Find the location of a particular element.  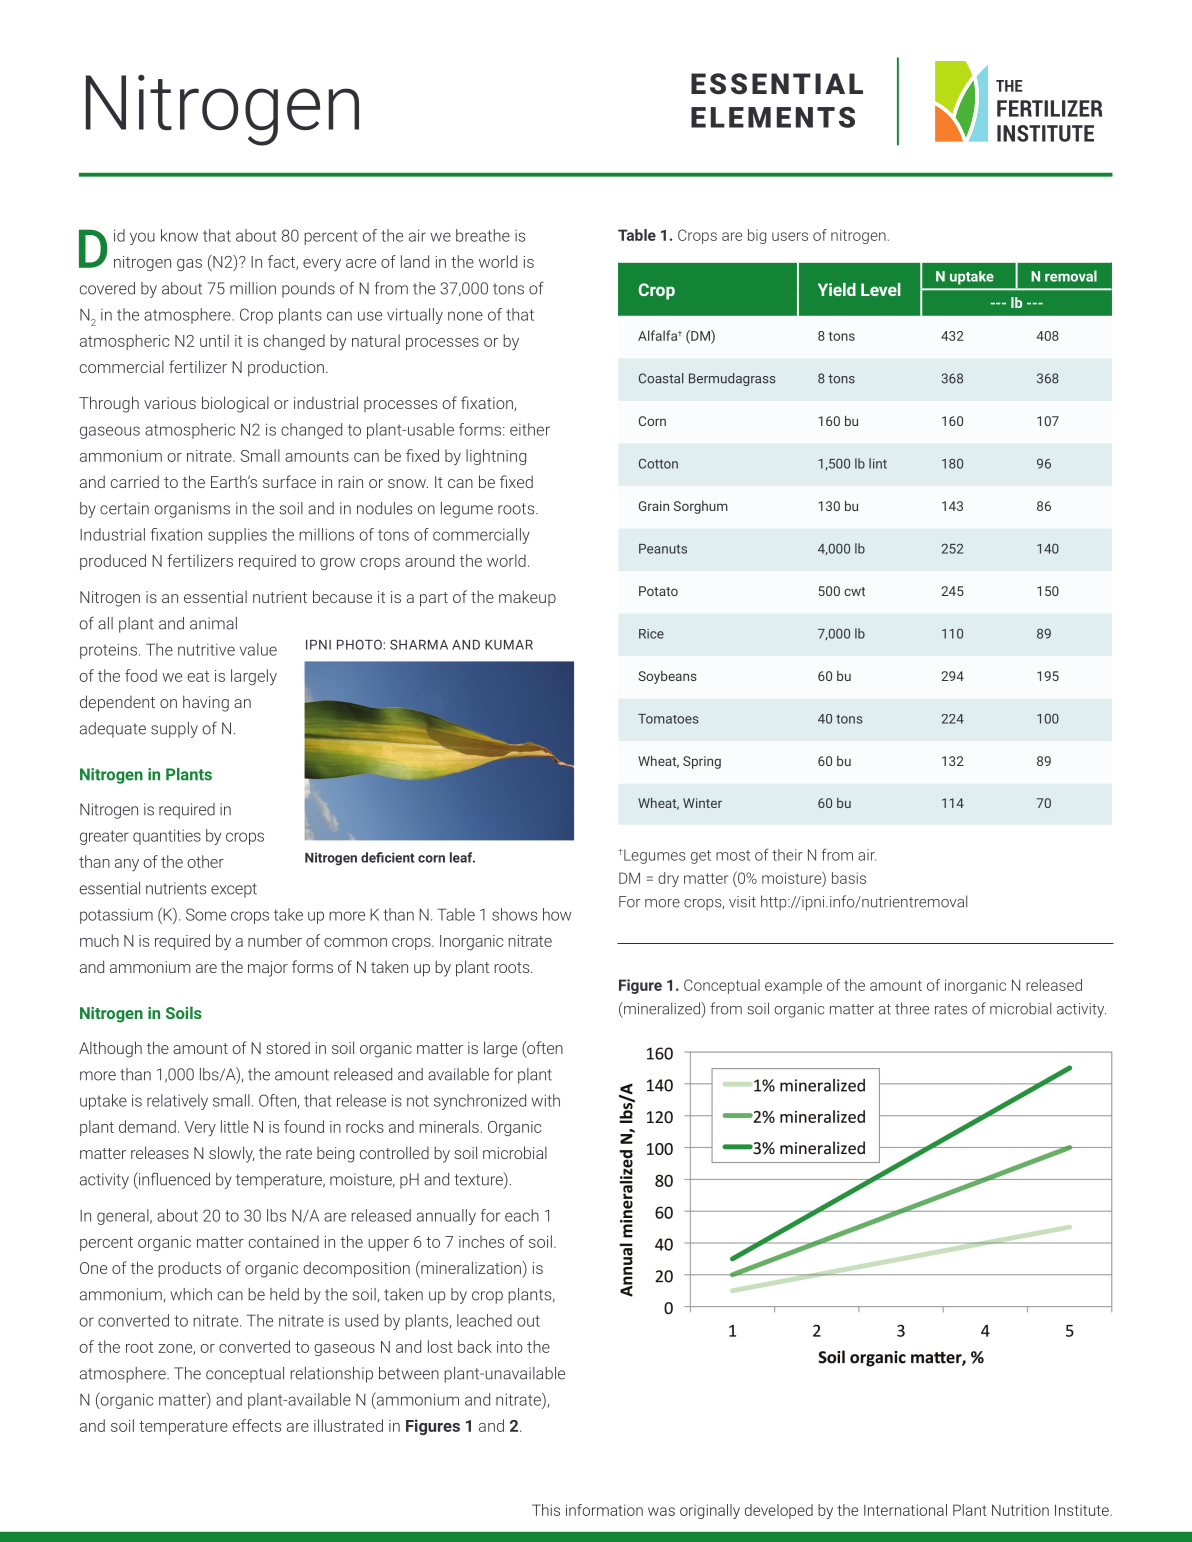

Level is located at coordinates (881, 289).
